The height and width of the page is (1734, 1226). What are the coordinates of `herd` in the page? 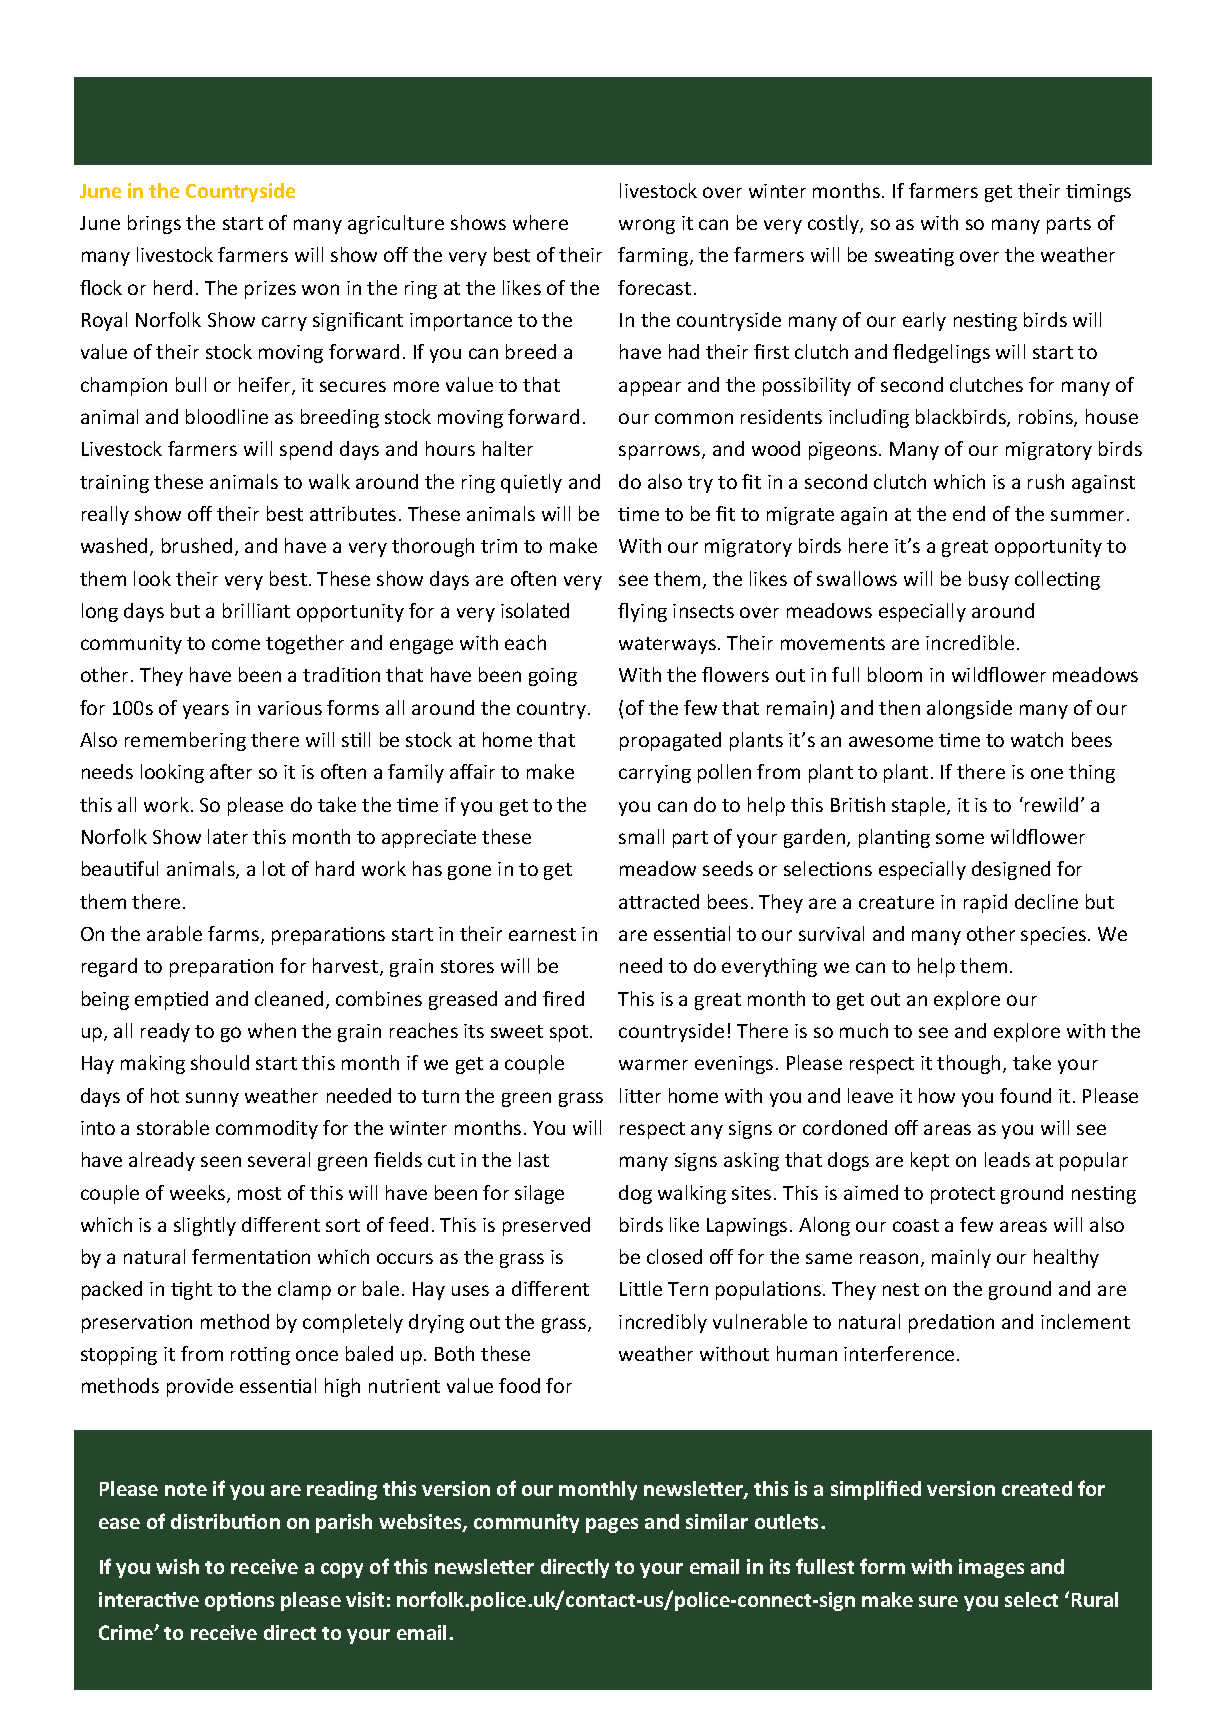 It's located at (173, 287).
